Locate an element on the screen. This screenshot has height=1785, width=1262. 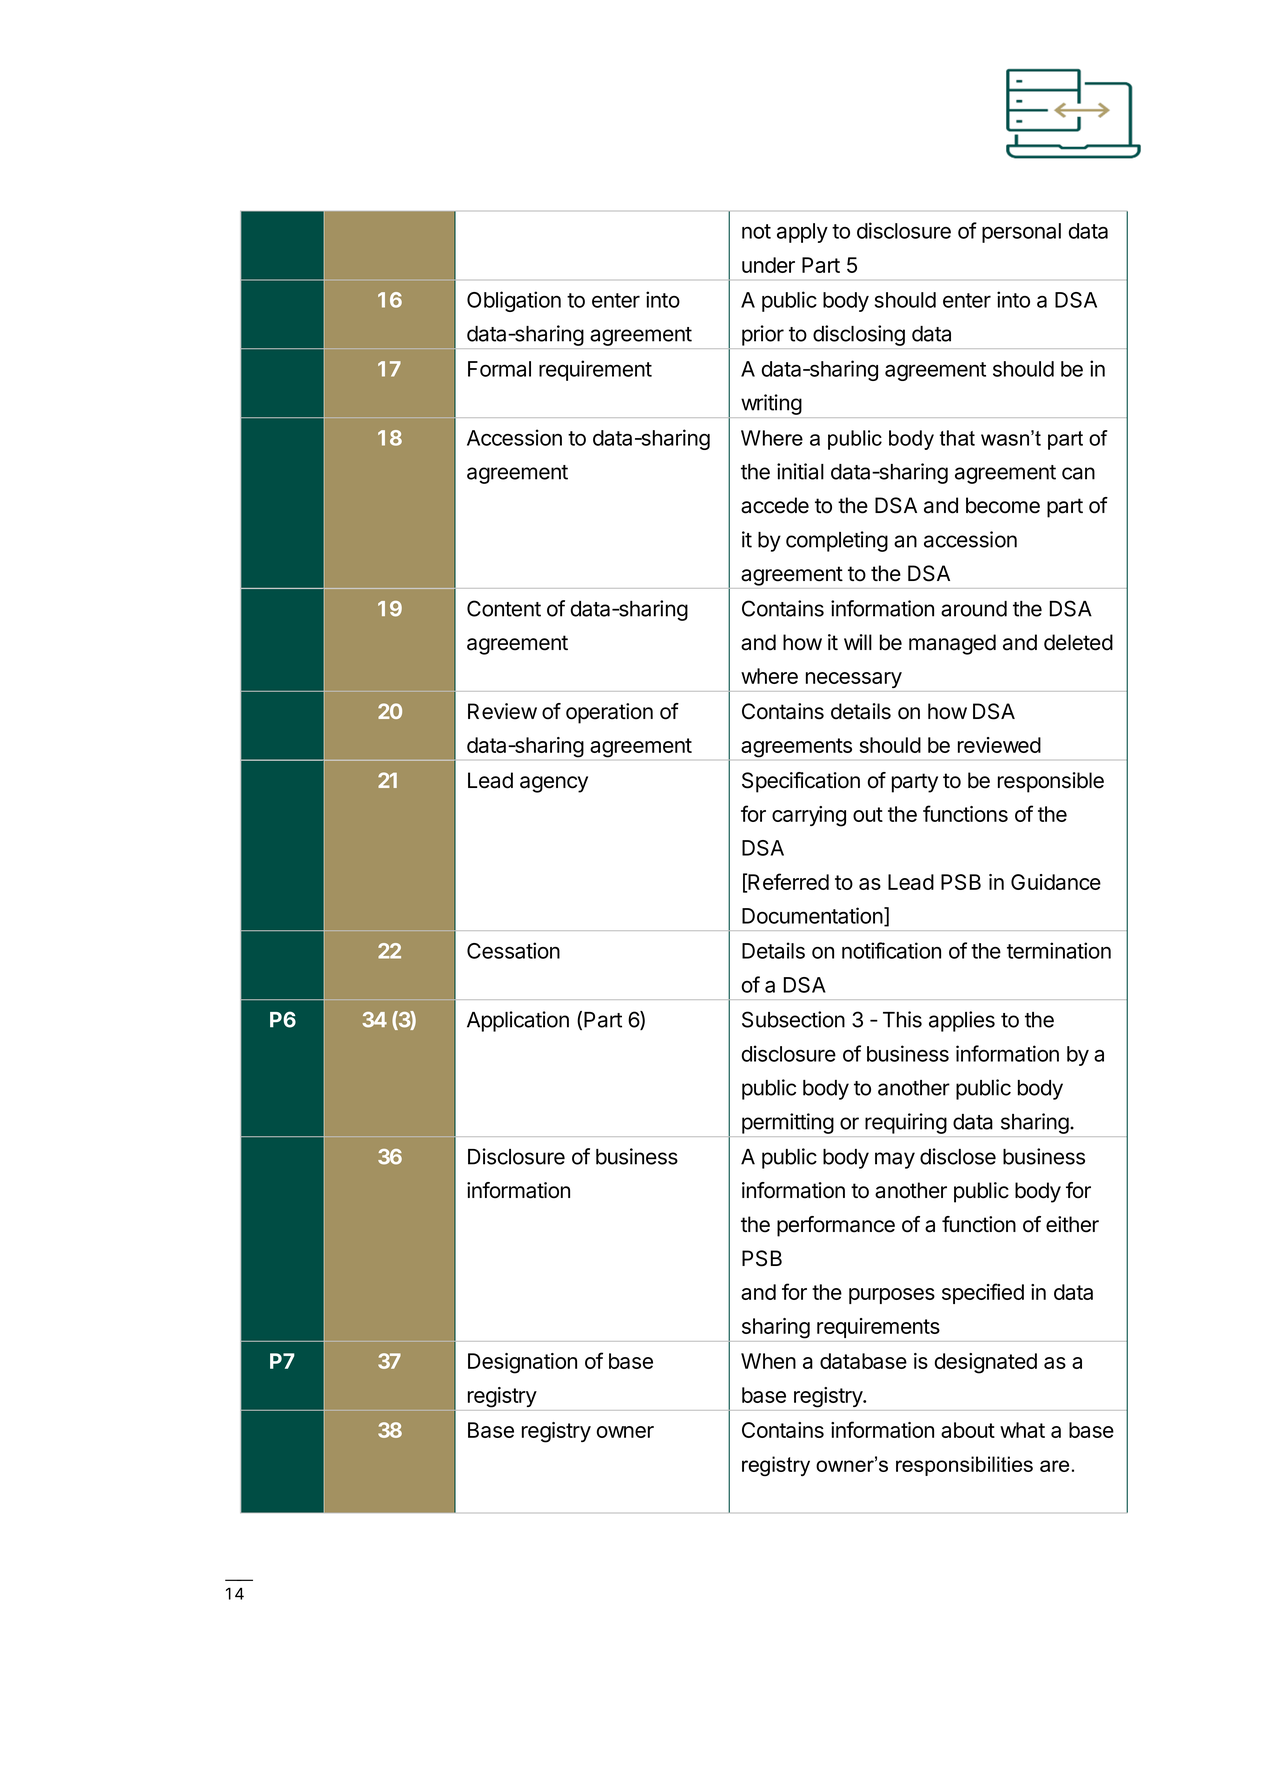
under is located at coordinates (768, 265).
